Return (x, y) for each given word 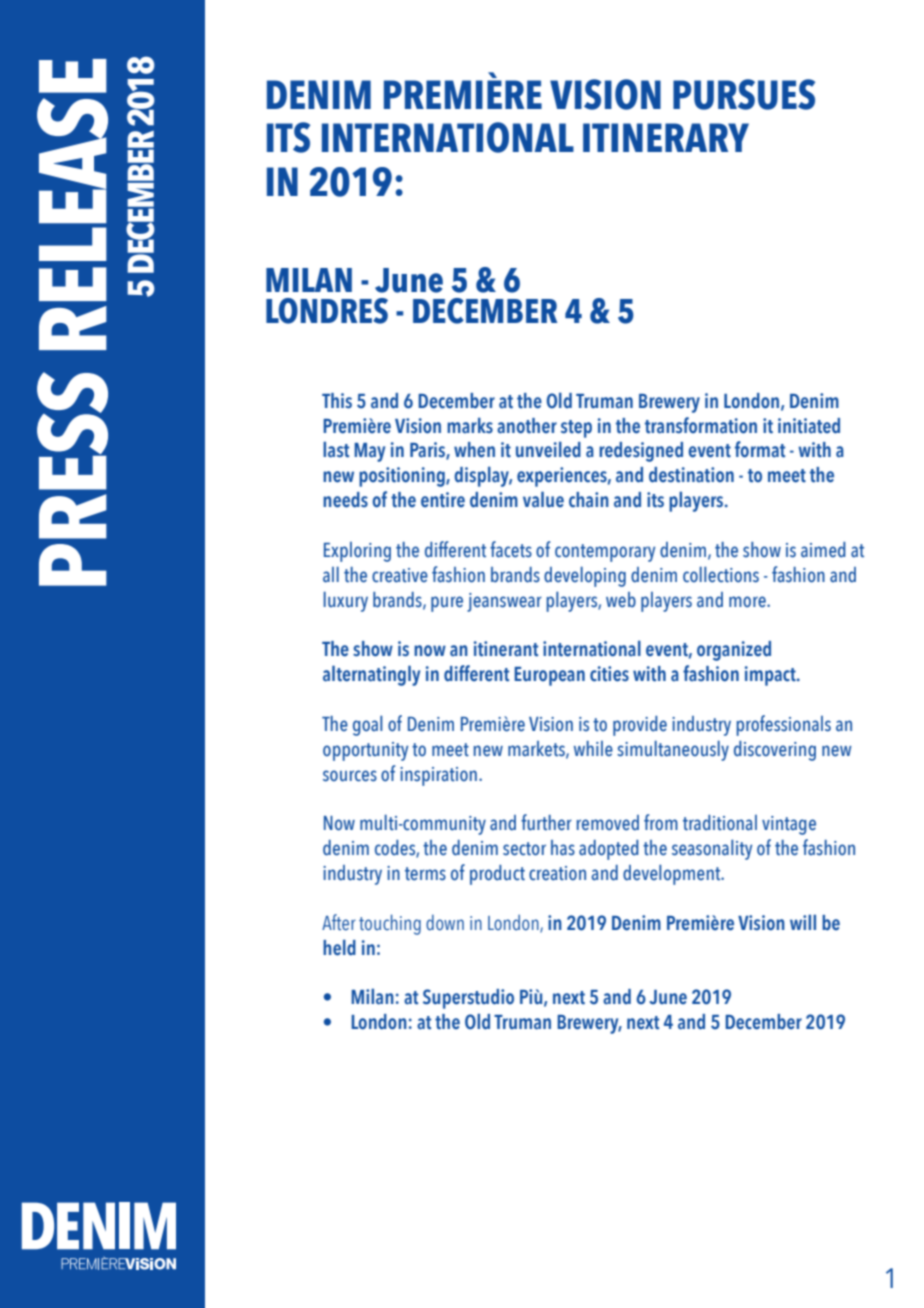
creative (400, 575)
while (593, 749)
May (369, 452)
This (337, 401)
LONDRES (327, 311)
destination (691, 475)
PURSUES (744, 94)
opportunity (365, 751)
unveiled (548, 449)
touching (390, 924)
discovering (775, 751)
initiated (809, 426)
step (576, 429)
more (748, 602)
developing (585, 576)
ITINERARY (666, 137)
